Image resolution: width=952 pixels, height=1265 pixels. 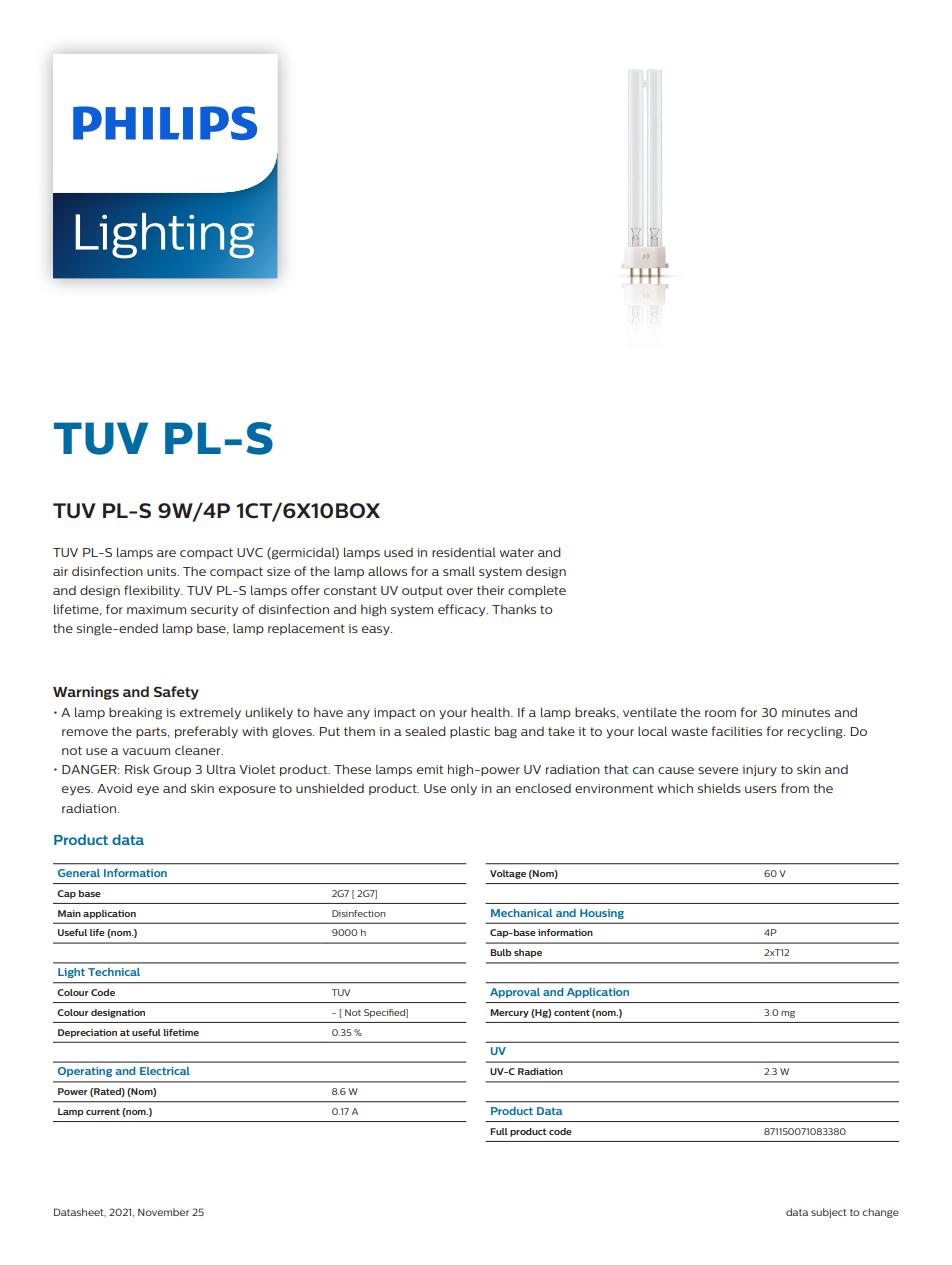 I want to click on Voltage, so click(x=508, y=874).
